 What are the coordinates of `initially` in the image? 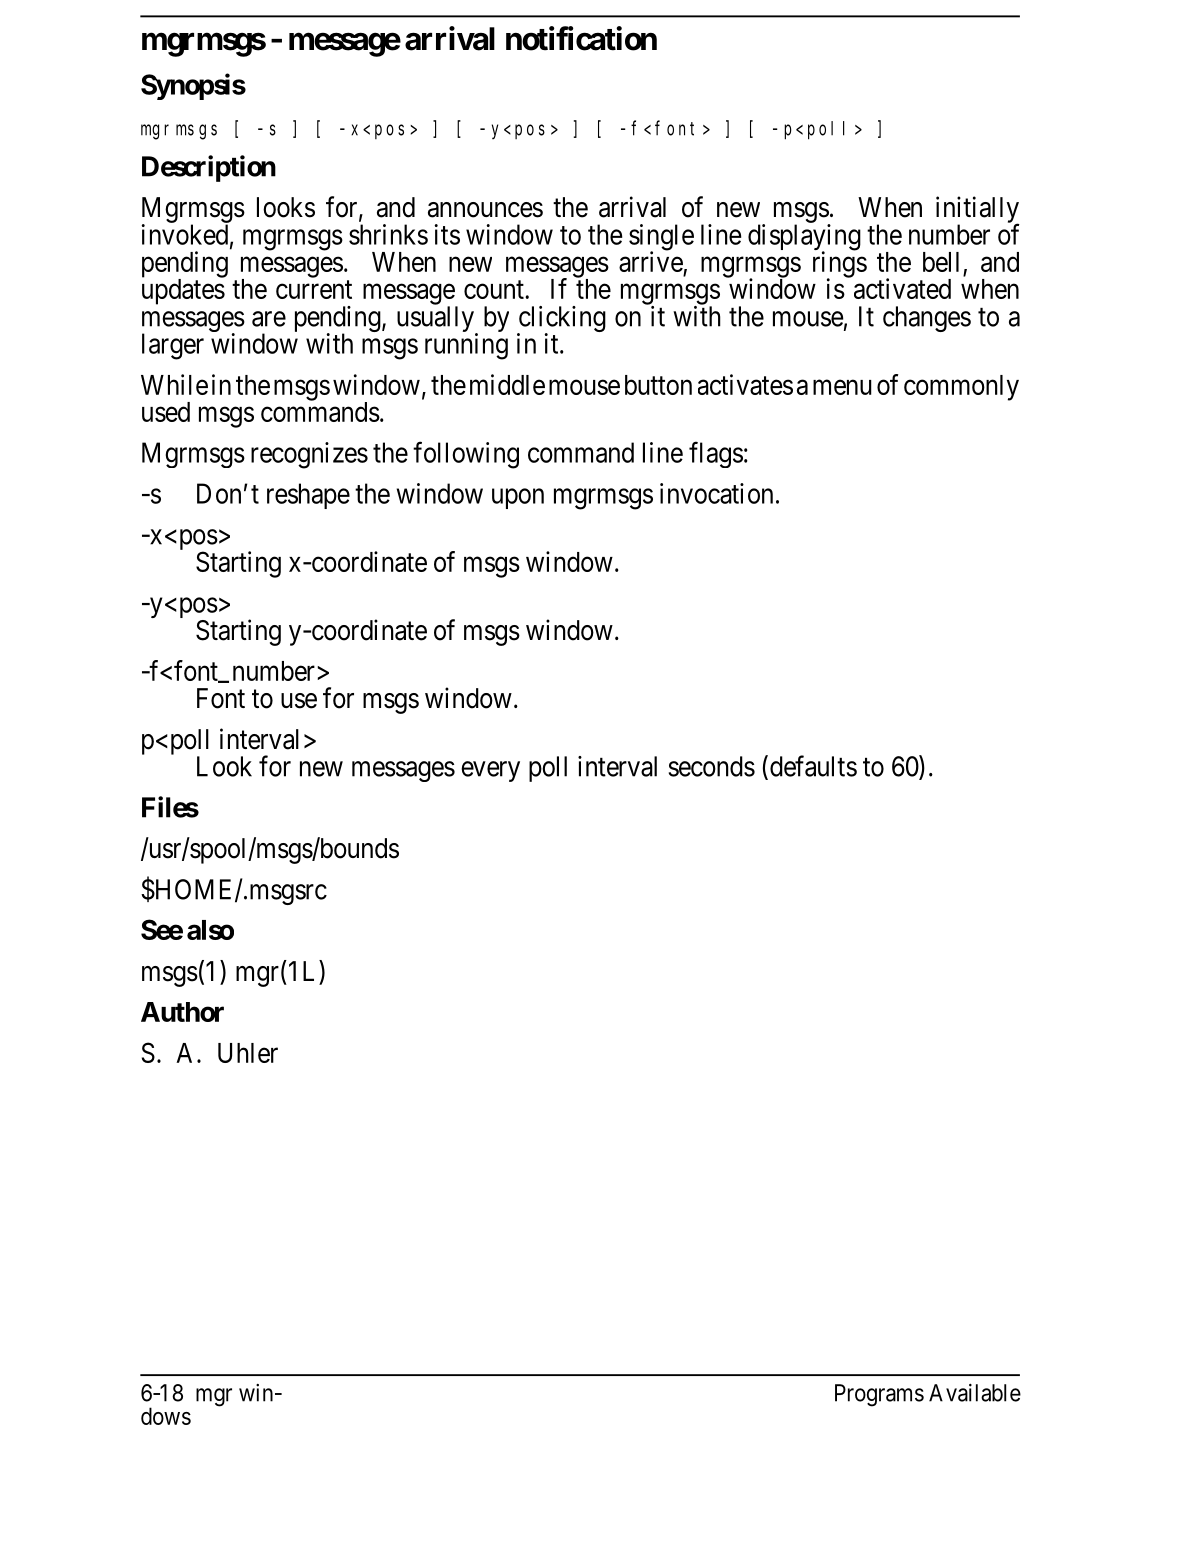 It's located at (978, 210).
